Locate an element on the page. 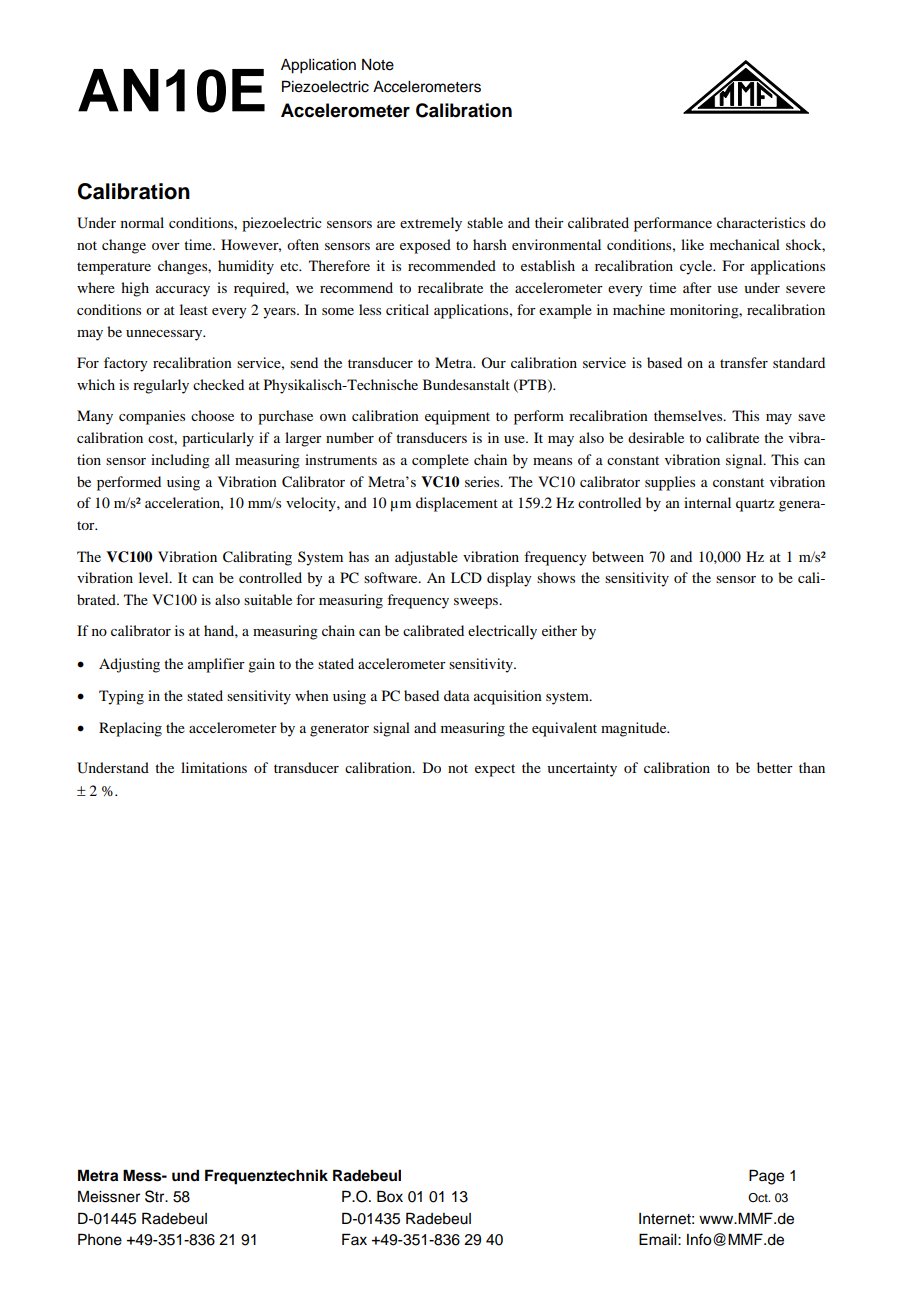  magnitude is located at coordinates (635, 729).
